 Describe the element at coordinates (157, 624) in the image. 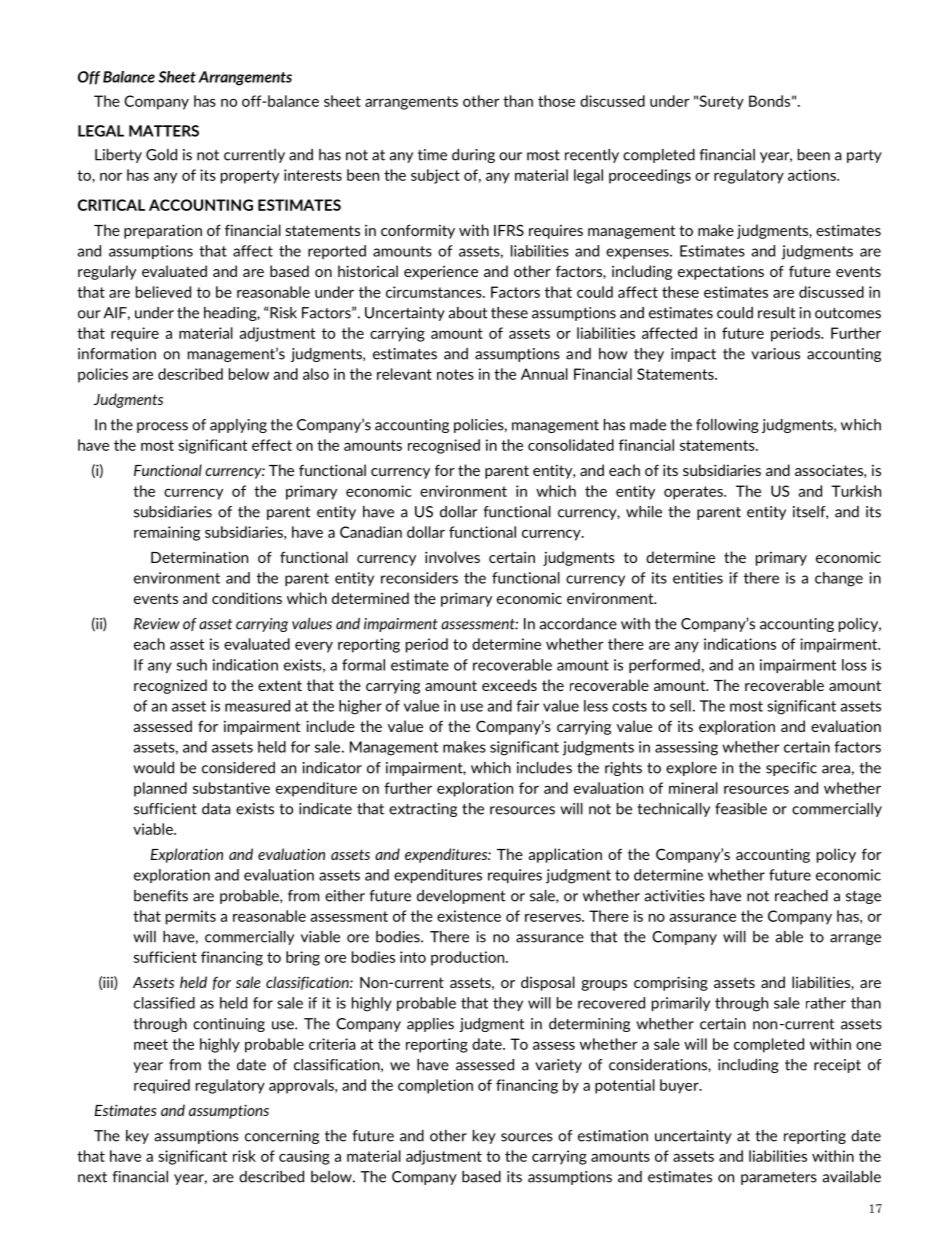

I see `Review` at that location.
